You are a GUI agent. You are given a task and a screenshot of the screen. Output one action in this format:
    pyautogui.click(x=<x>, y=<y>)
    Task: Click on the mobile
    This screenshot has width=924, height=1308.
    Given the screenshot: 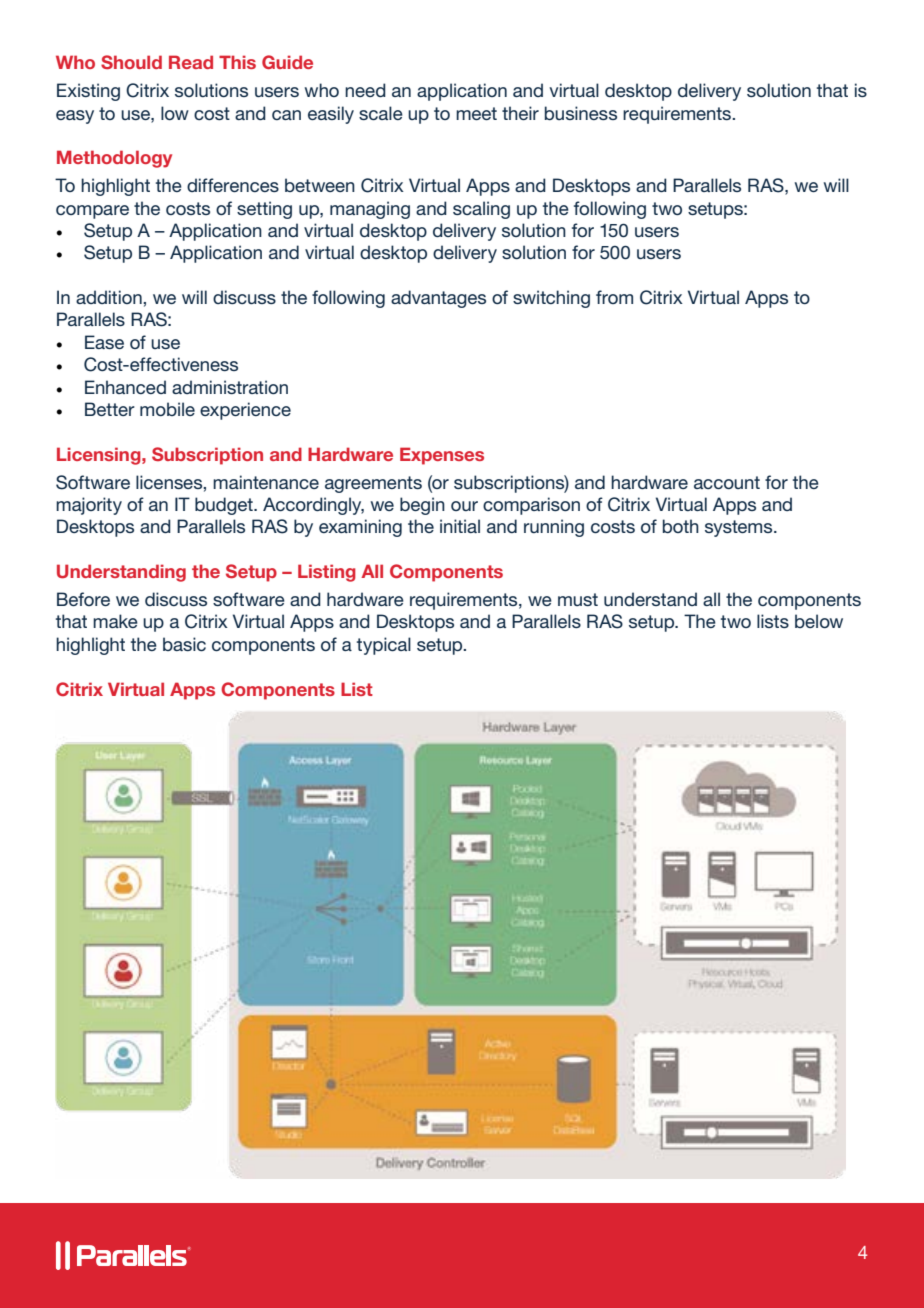 What is the action you would take?
    pyautogui.click(x=167, y=409)
